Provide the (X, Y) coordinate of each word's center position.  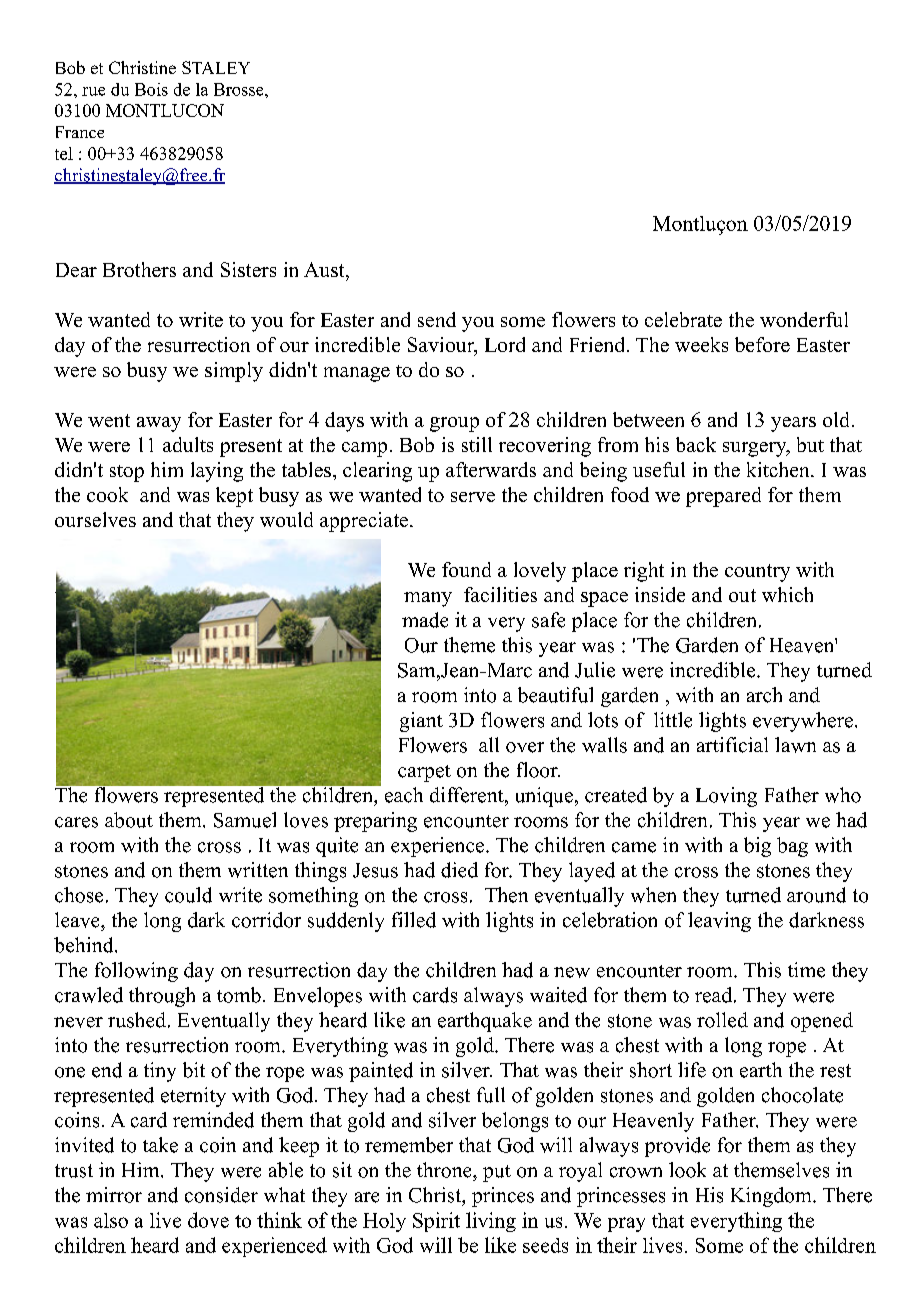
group (454, 424)
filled (414, 920)
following (136, 972)
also (111, 1220)
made (425, 620)
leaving (719, 922)
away (159, 424)
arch (764, 695)
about (129, 820)
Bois (151, 89)
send (437, 319)
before (762, 344)
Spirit (436, 1222)
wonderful (804, 319)
